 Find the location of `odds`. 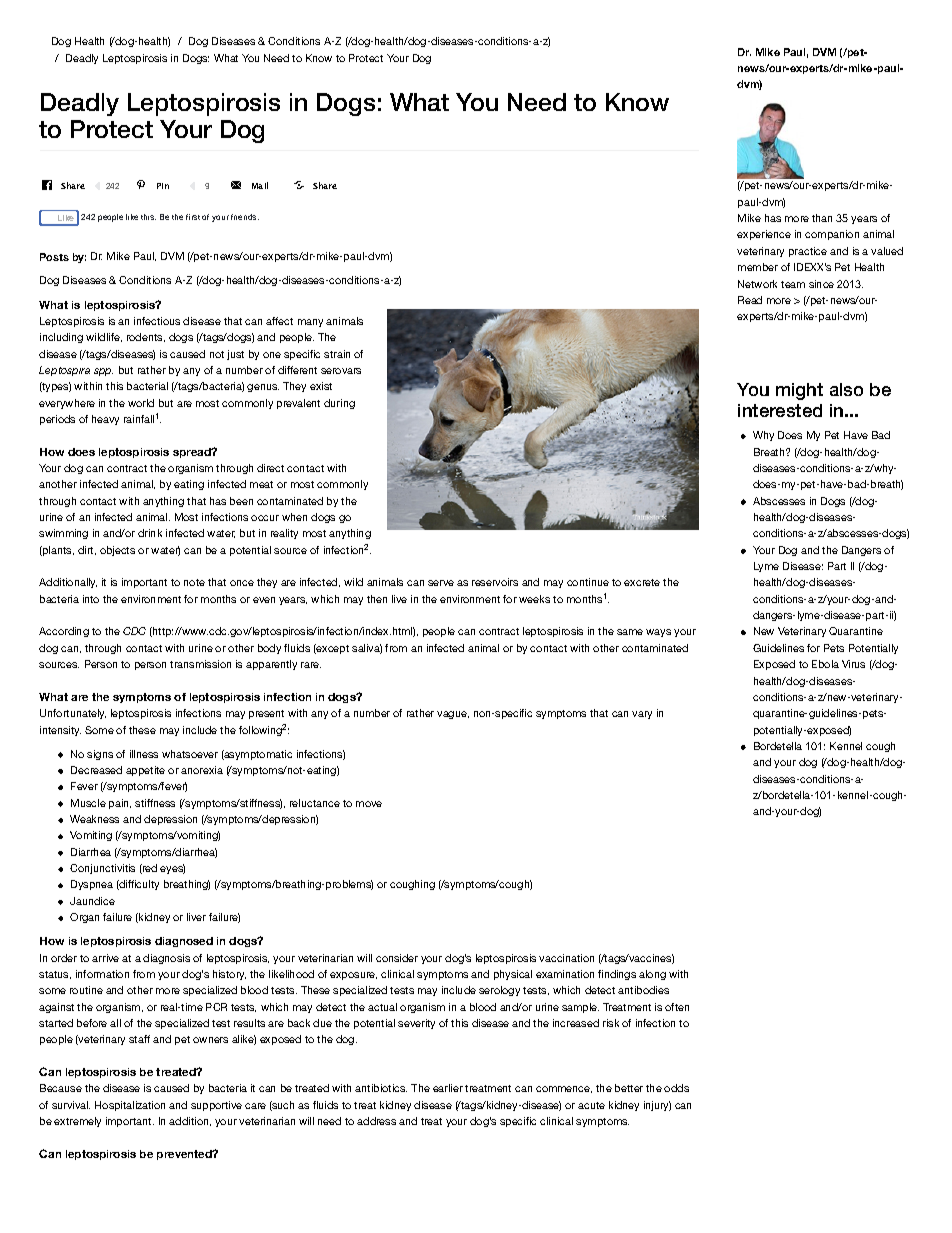

odds is located at coordinates (676, 1088).
